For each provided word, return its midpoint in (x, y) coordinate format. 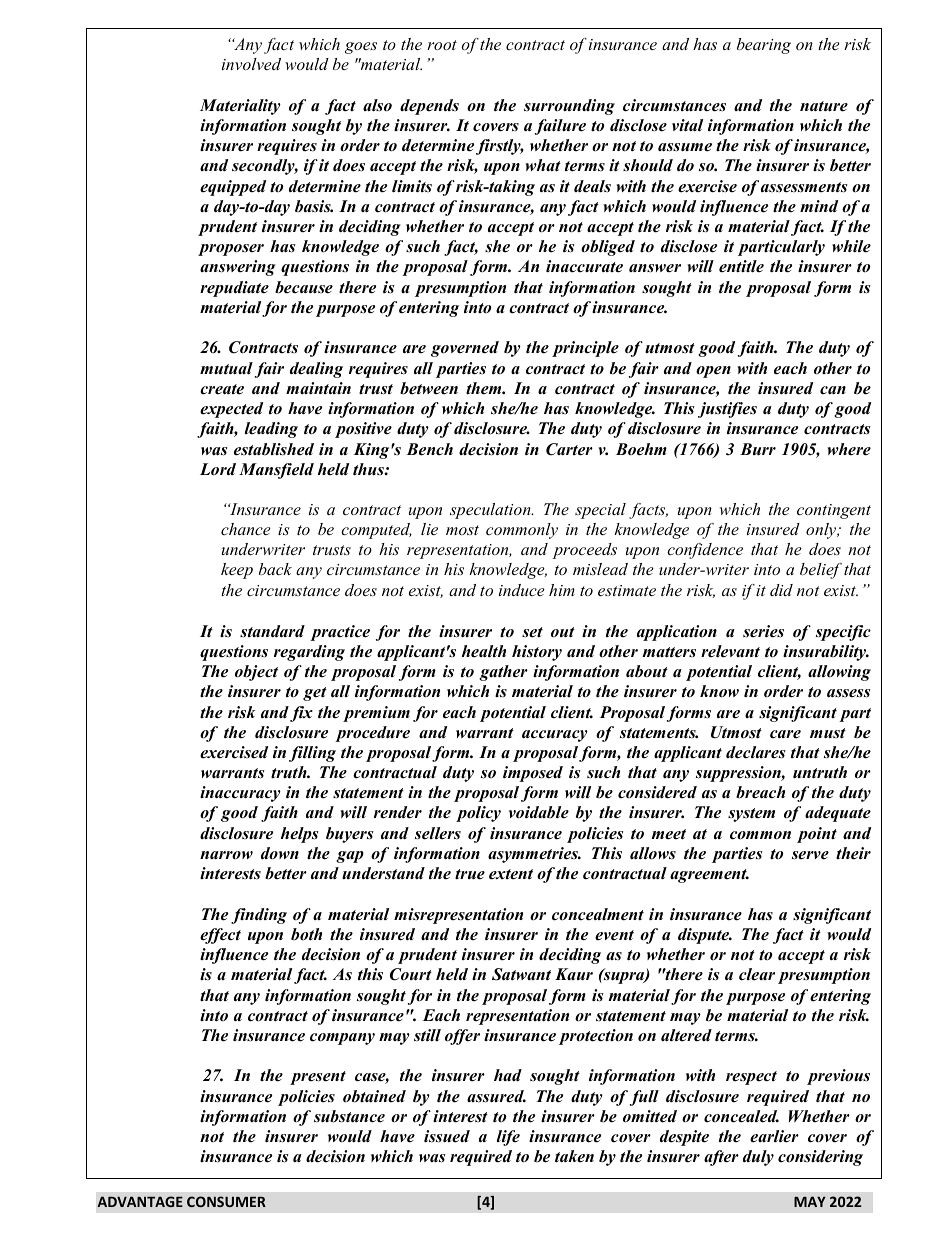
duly (758, 1158)
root (442, 45)
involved (251, 64)
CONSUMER (226, 1201)
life (508, 1138)
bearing (764, 46)
